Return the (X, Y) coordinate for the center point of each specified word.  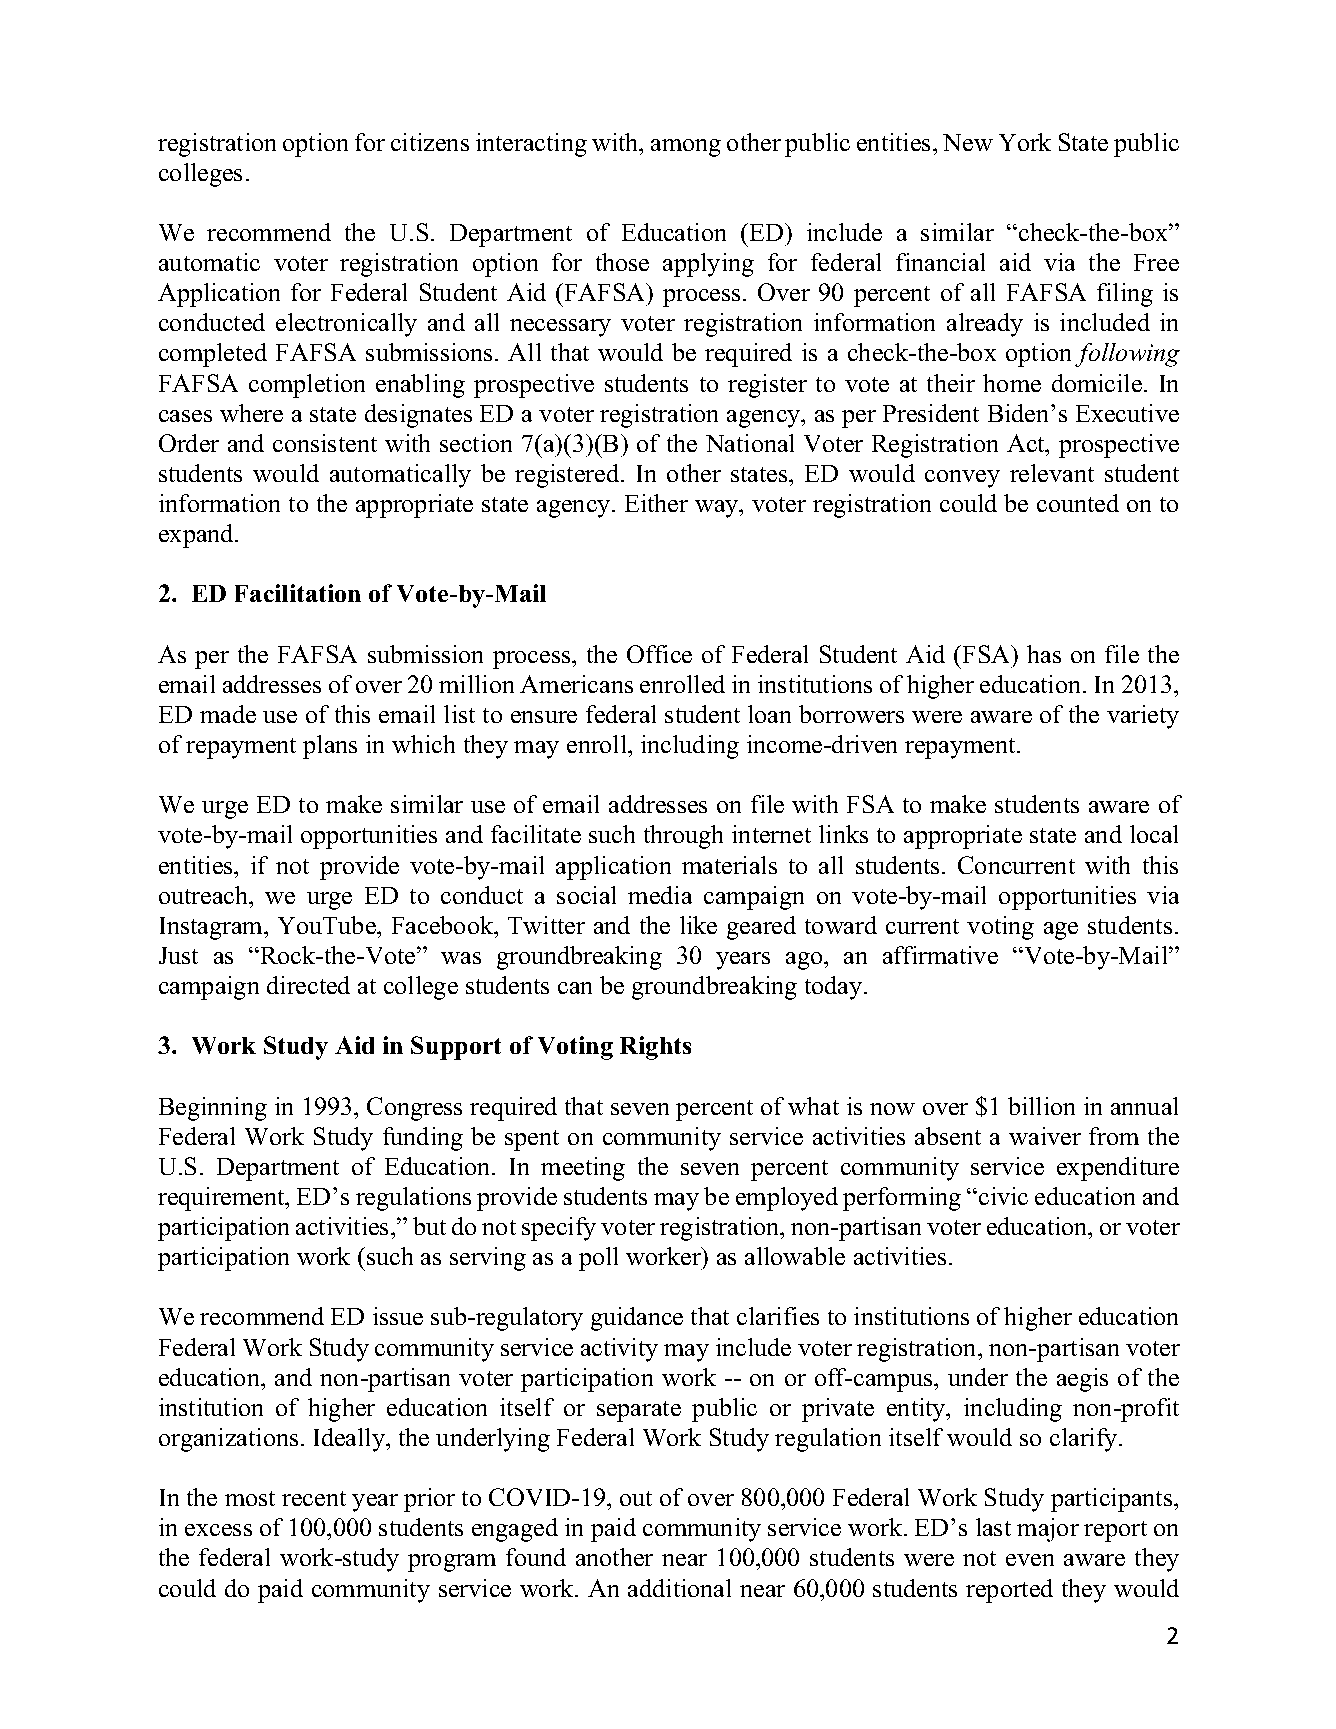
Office (659, 654)
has (1044, 654)
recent (314, 1498)
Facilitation (298, 593)
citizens (430, 142)
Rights (655, 1048)
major (1048, 1530)
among (686, 148)
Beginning (213, 1109)
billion (1041, 1106)
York (1025, 142)
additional (679, 1588)
